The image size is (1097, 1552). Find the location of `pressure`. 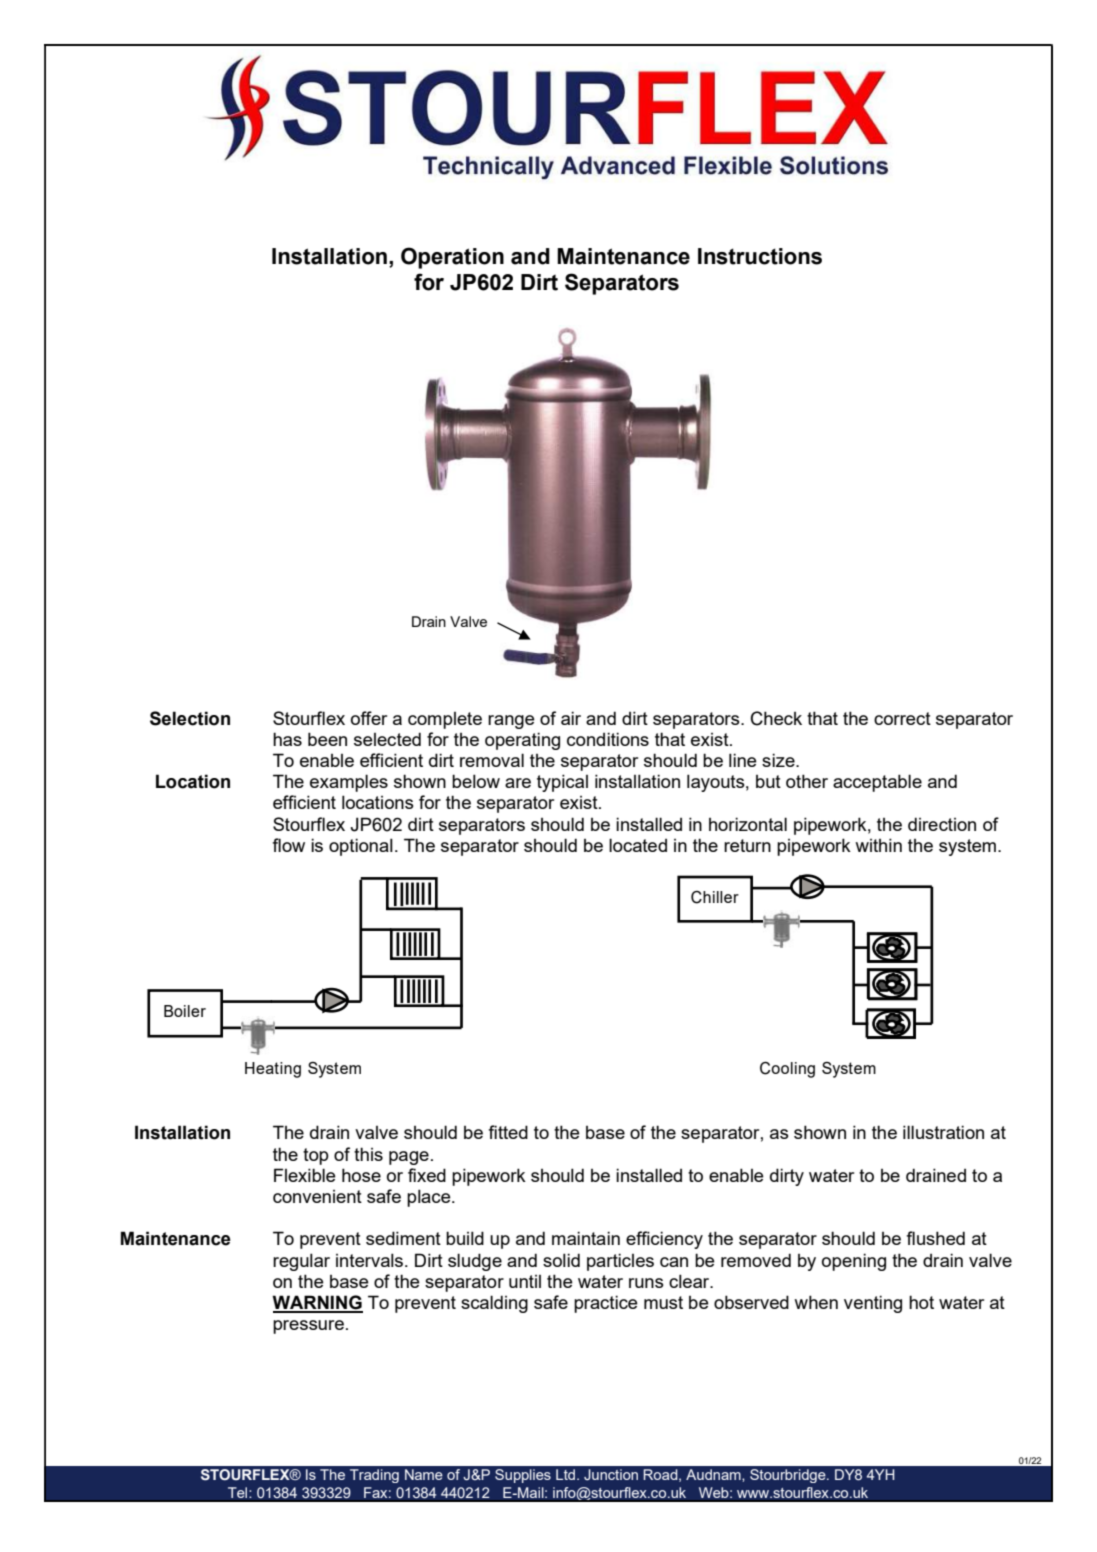

pressure is located at coordinates (308, 1327).
